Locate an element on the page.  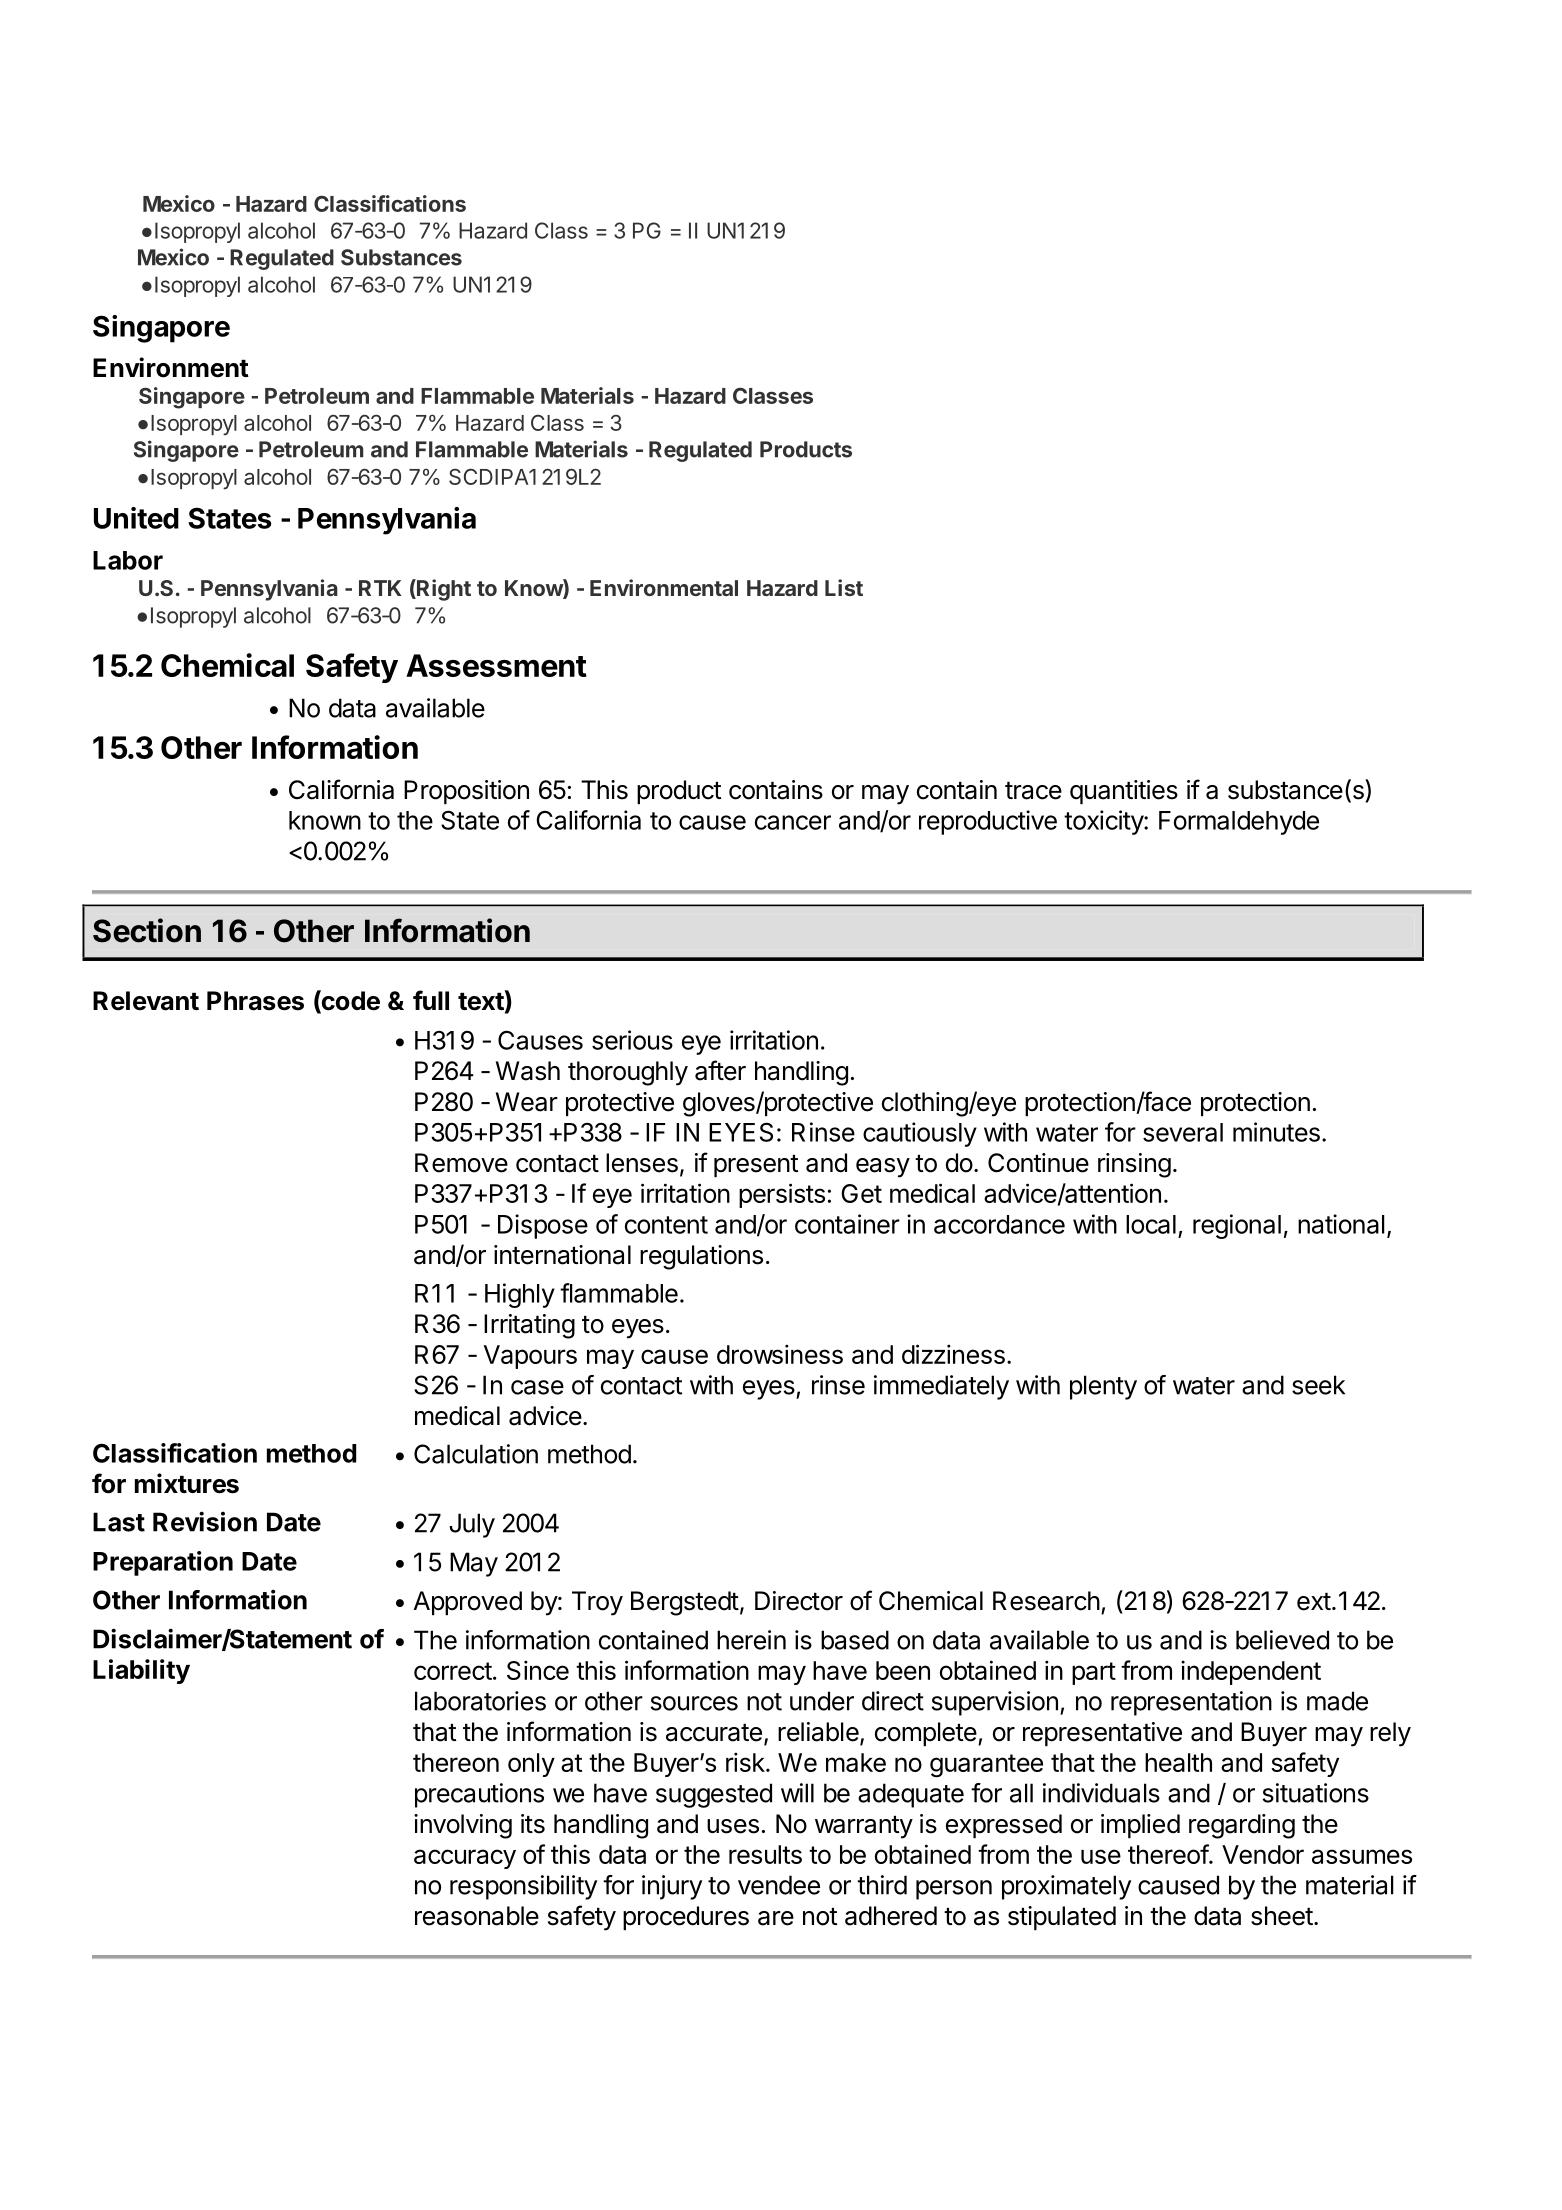
accuracy is located at coordinates (465, 1859).
